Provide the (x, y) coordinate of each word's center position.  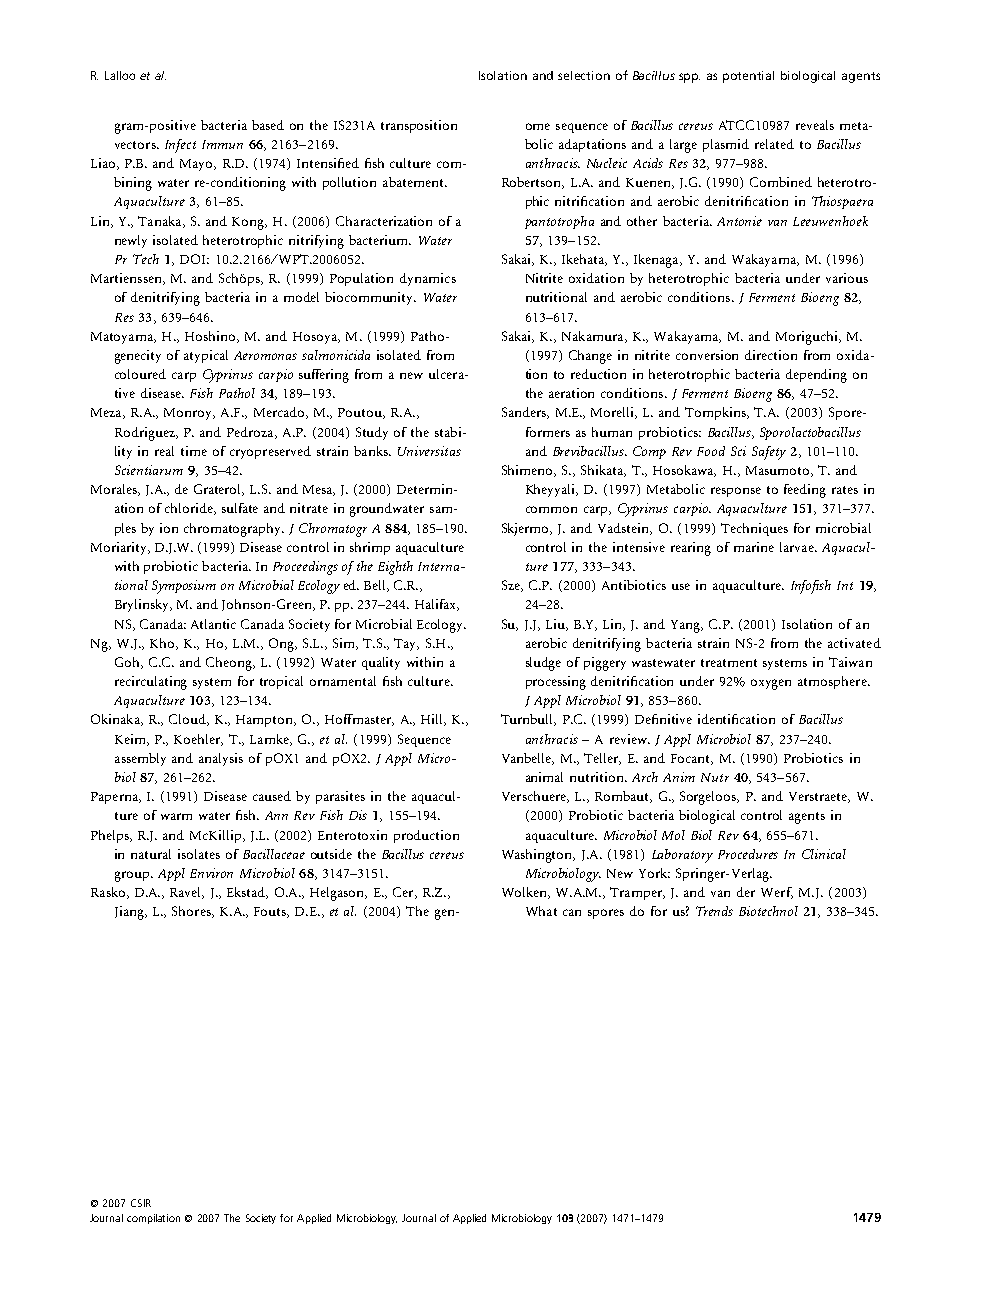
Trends (714, 911)
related (774, 144)
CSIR (141, 1203)
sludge (543, 664)
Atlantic (213, 624)
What (541, 911)
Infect (180, 146)
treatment (729, 663)
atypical (206, 356)
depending (816, 376)
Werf (777, 893)
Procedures (748, 854)
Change (590, 357)
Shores (192, 912)
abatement (414, 182)
